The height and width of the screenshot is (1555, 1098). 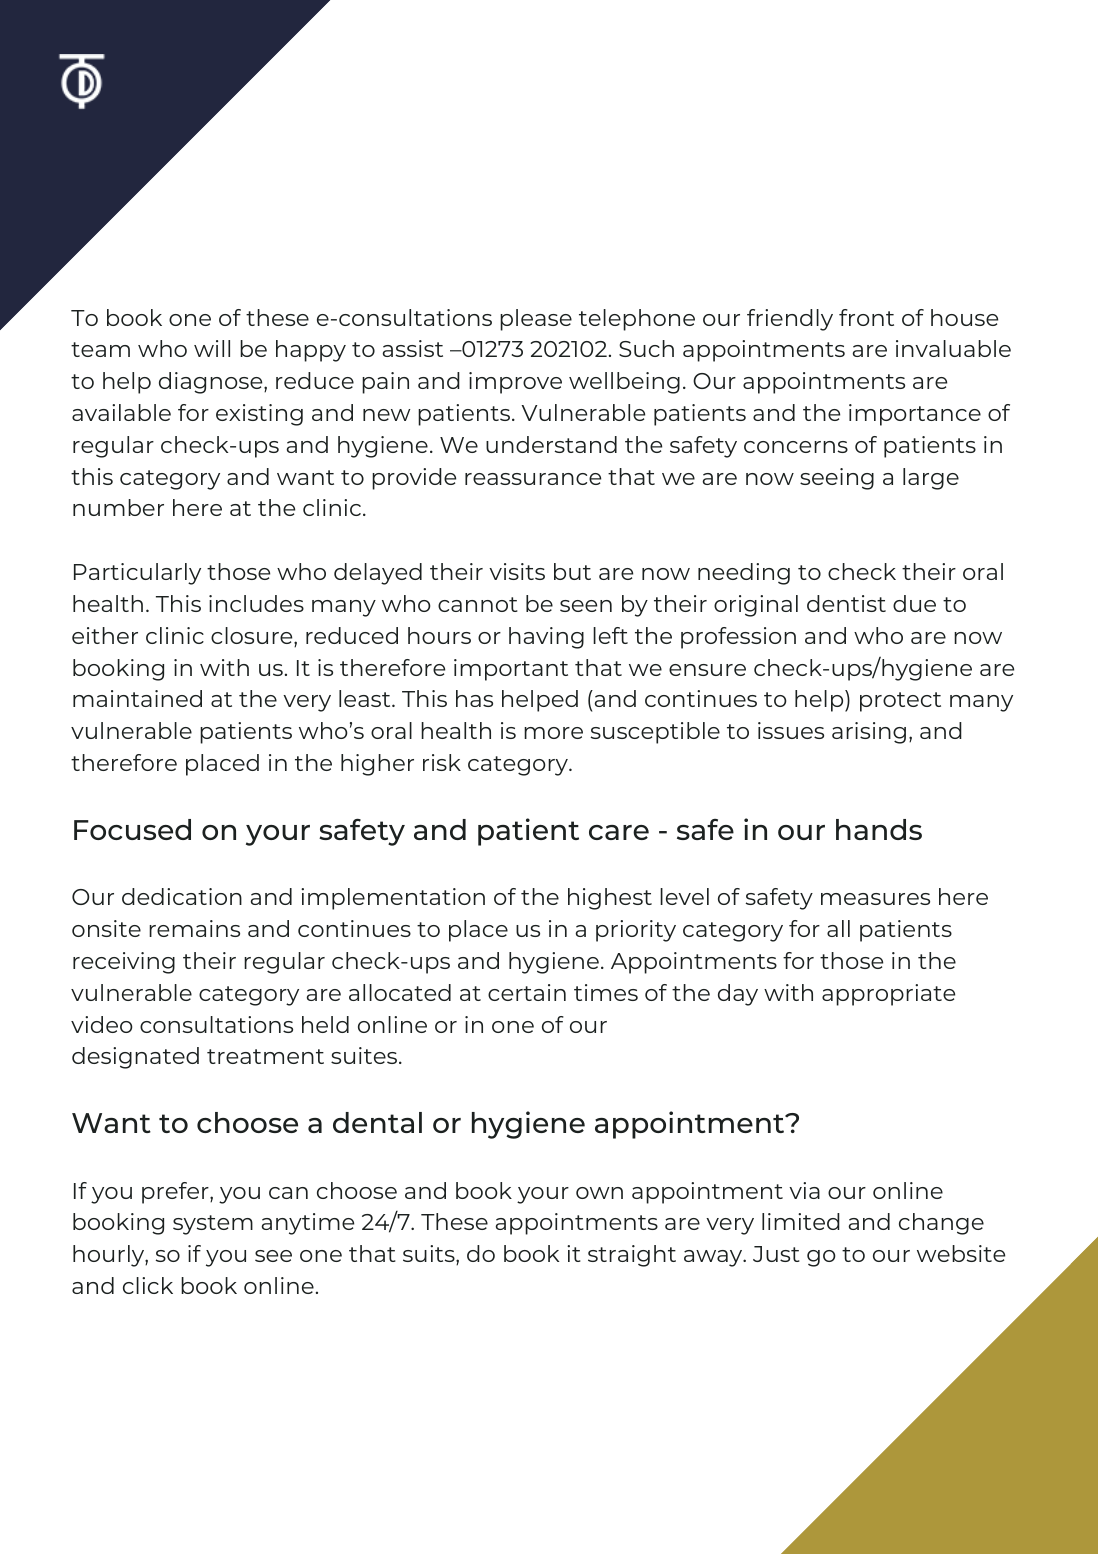 What do you see at coordinates (536, 320) in the screenshot?
I see `please` at bounding box center [536, 320].
